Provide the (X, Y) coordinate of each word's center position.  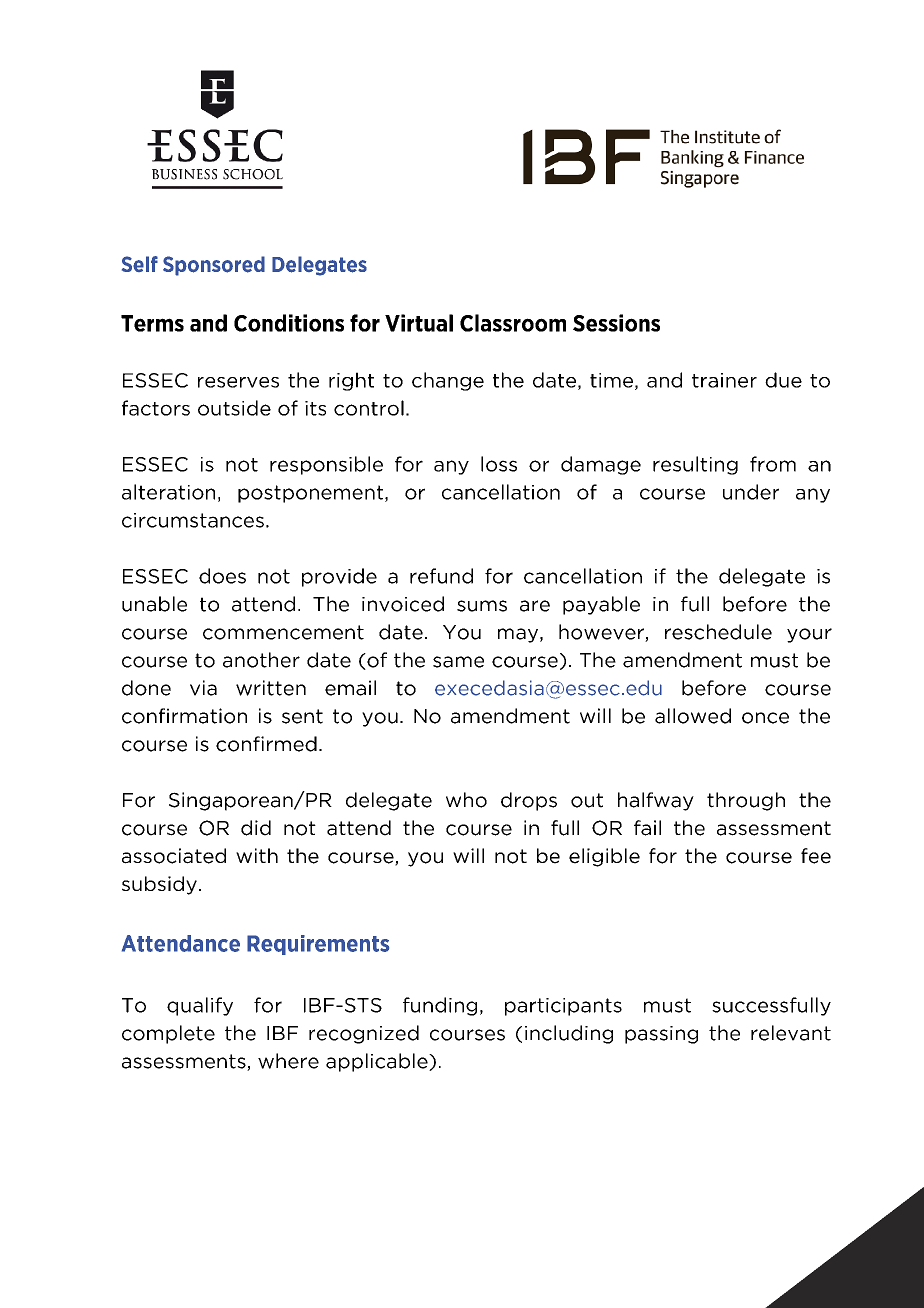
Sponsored (214, 266)
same (458, 662)
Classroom (513, 323)
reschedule (718, 632)
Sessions (616, 323)
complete (168, 1034)
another (261, 660)
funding (440, 1006)
